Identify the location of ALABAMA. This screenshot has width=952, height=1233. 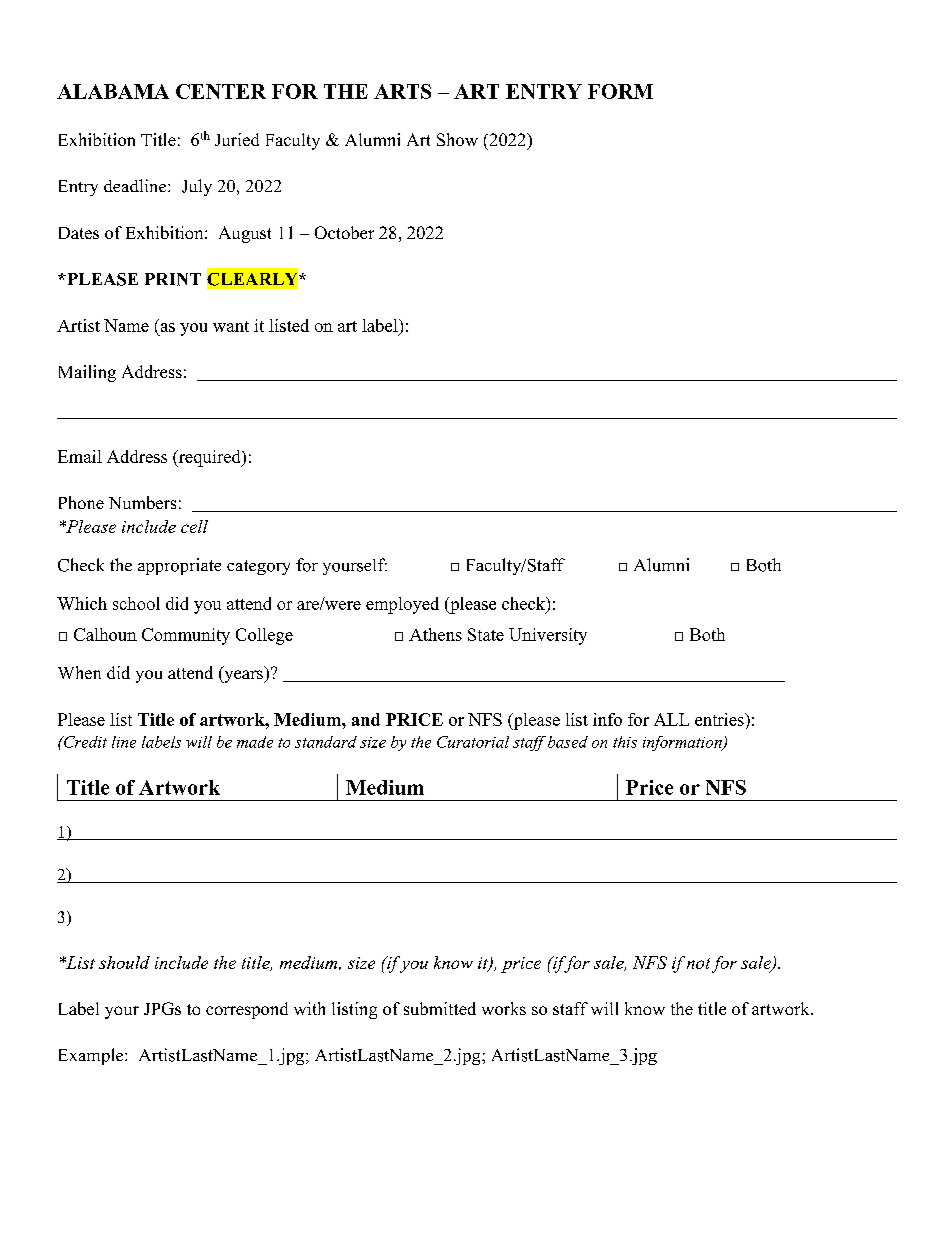
(113, 91).
